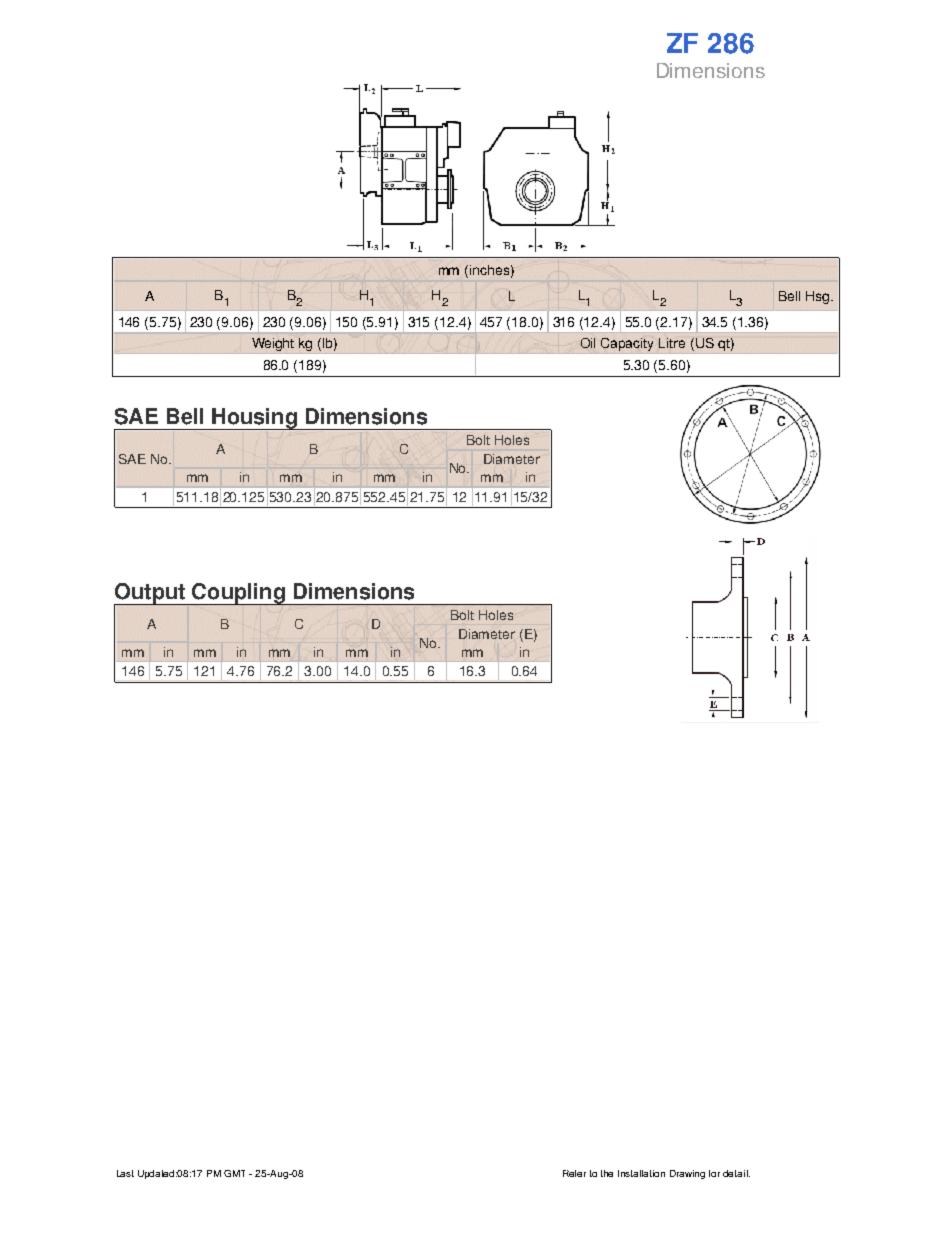  What do you see at coordinates (672, 343) in the screenshot?
I see `Litre` at bounding box center [672, 343].
